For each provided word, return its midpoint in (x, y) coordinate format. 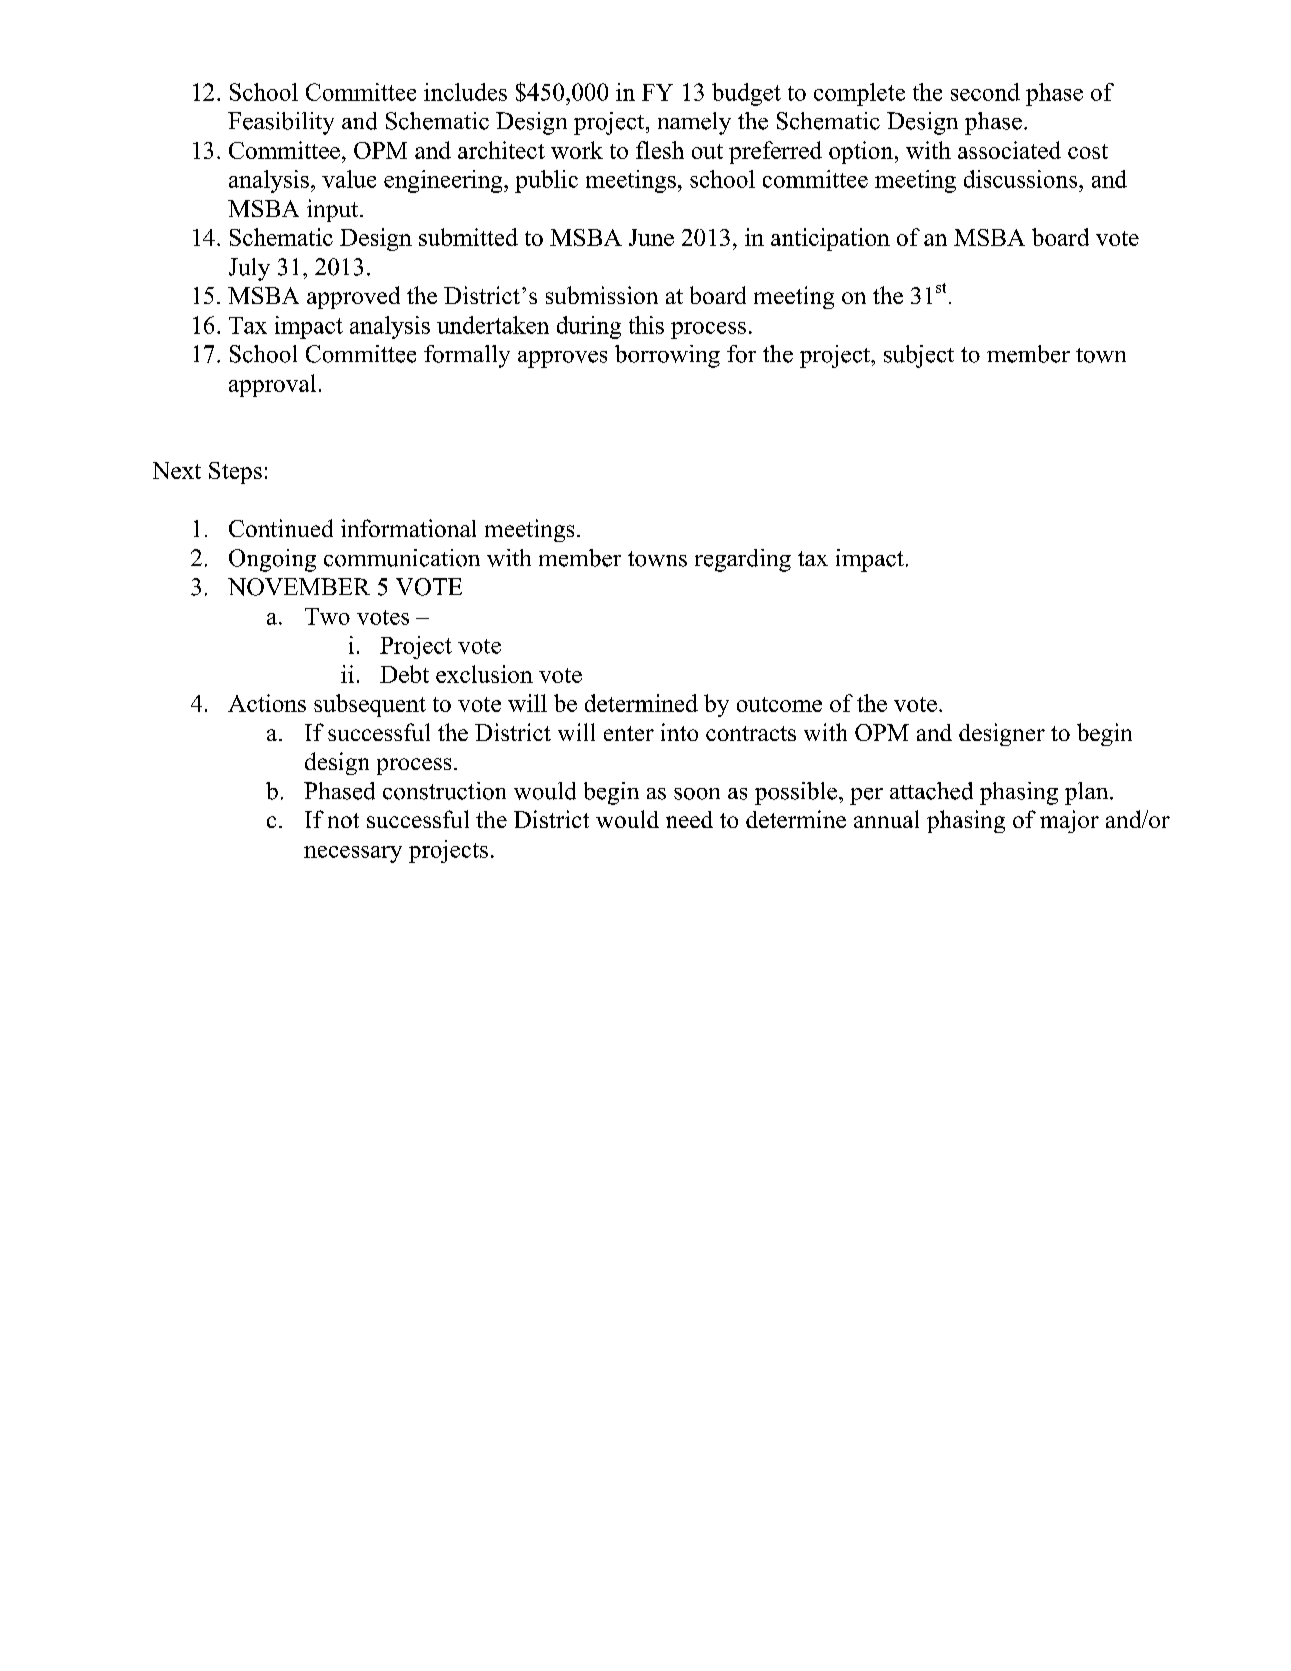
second (985, 92)
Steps (235, 473)
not (343, 820)
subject (919, 356)
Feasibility (281, 123)
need (689, 819)
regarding (743, 560)
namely (694, 123)
